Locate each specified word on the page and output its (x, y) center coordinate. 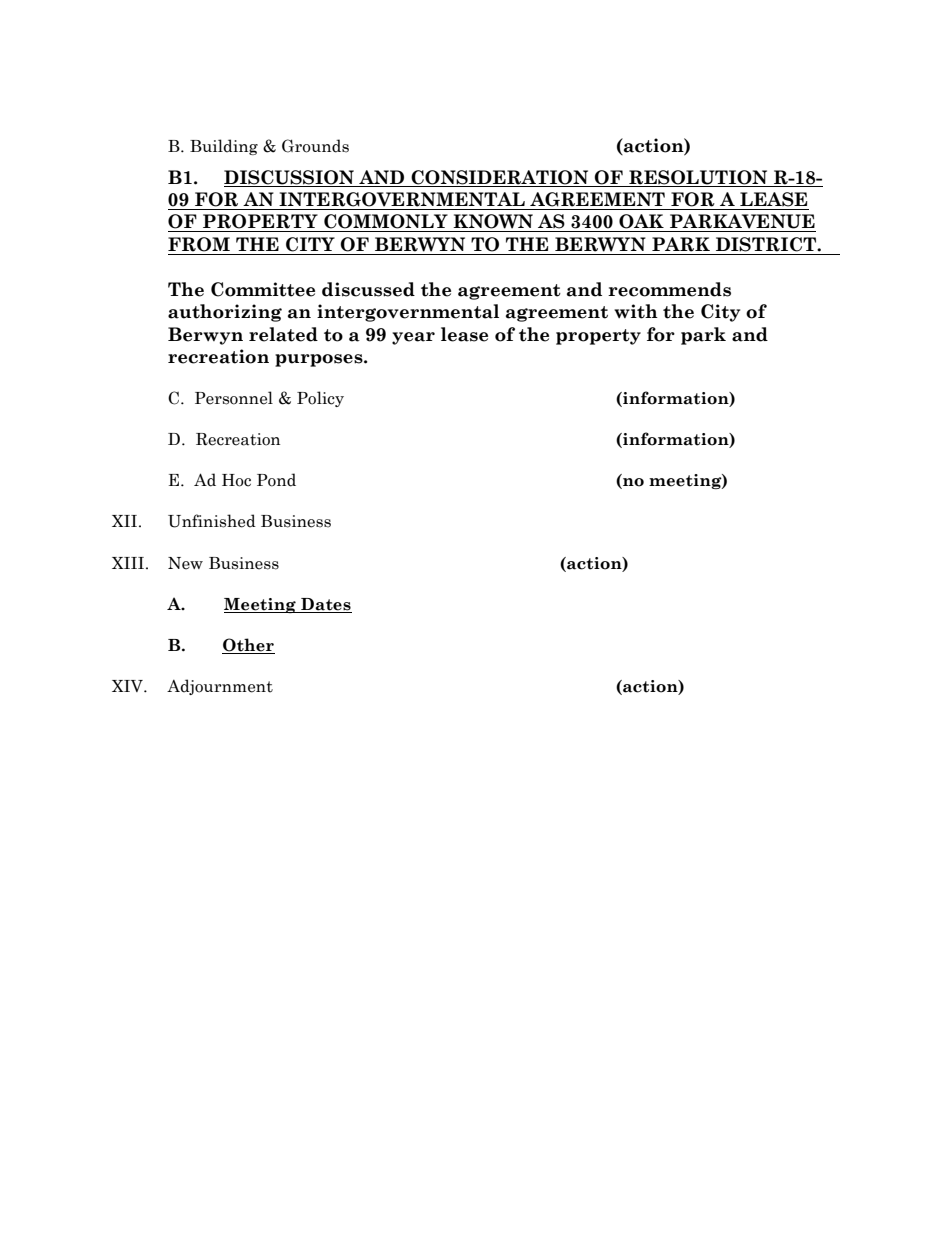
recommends (669, 289)
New (185, 563)
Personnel (234, 398)
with (636, 311)
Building (224, 147)
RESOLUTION (698, 177)
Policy (320, 399)
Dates (325, 605)
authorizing (225, 313)
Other (248, 646)
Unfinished (212, 521)
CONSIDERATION (499, 177)
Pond (276, 480)
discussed (368, 289)
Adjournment (220, 687)
